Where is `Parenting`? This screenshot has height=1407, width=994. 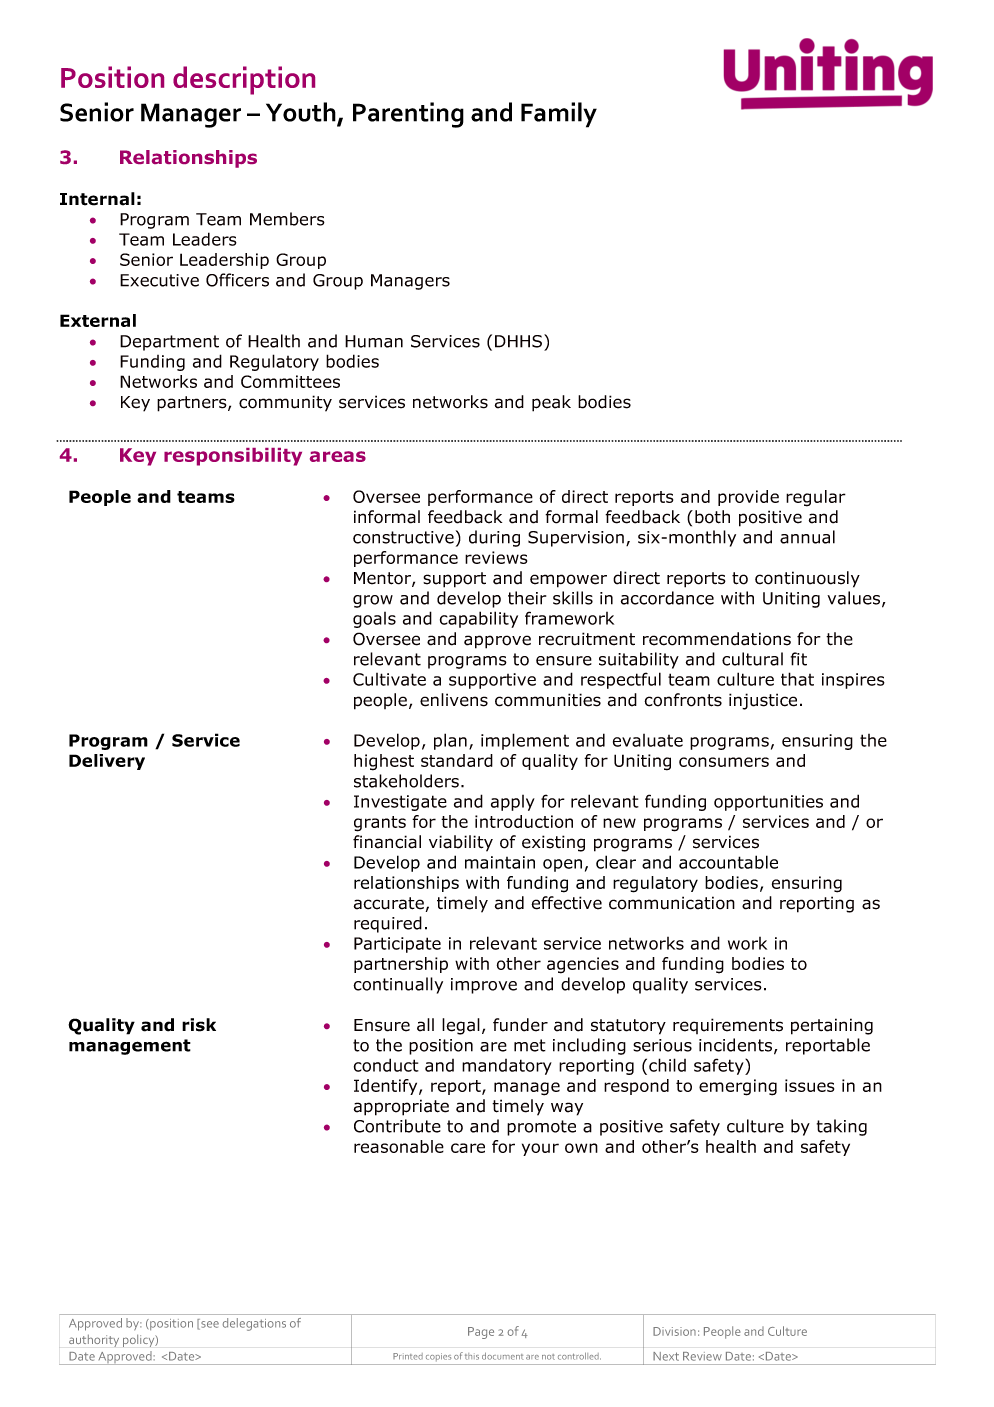 Parenting is located at coordinates (408, 115).
